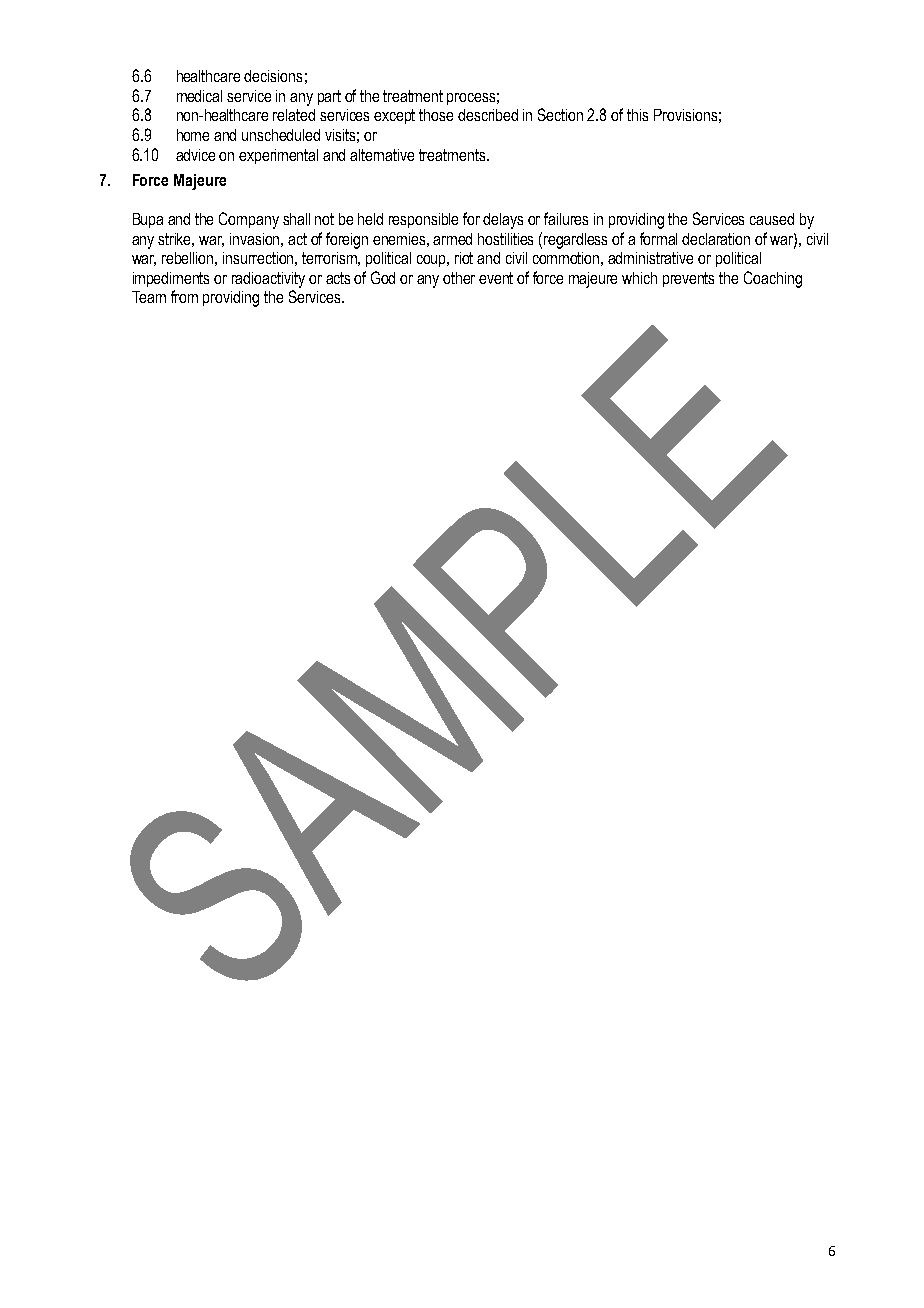  What do you see at coordinates (382, 155) in the document?
I see `alternative` at bounding box center [382, 155].
